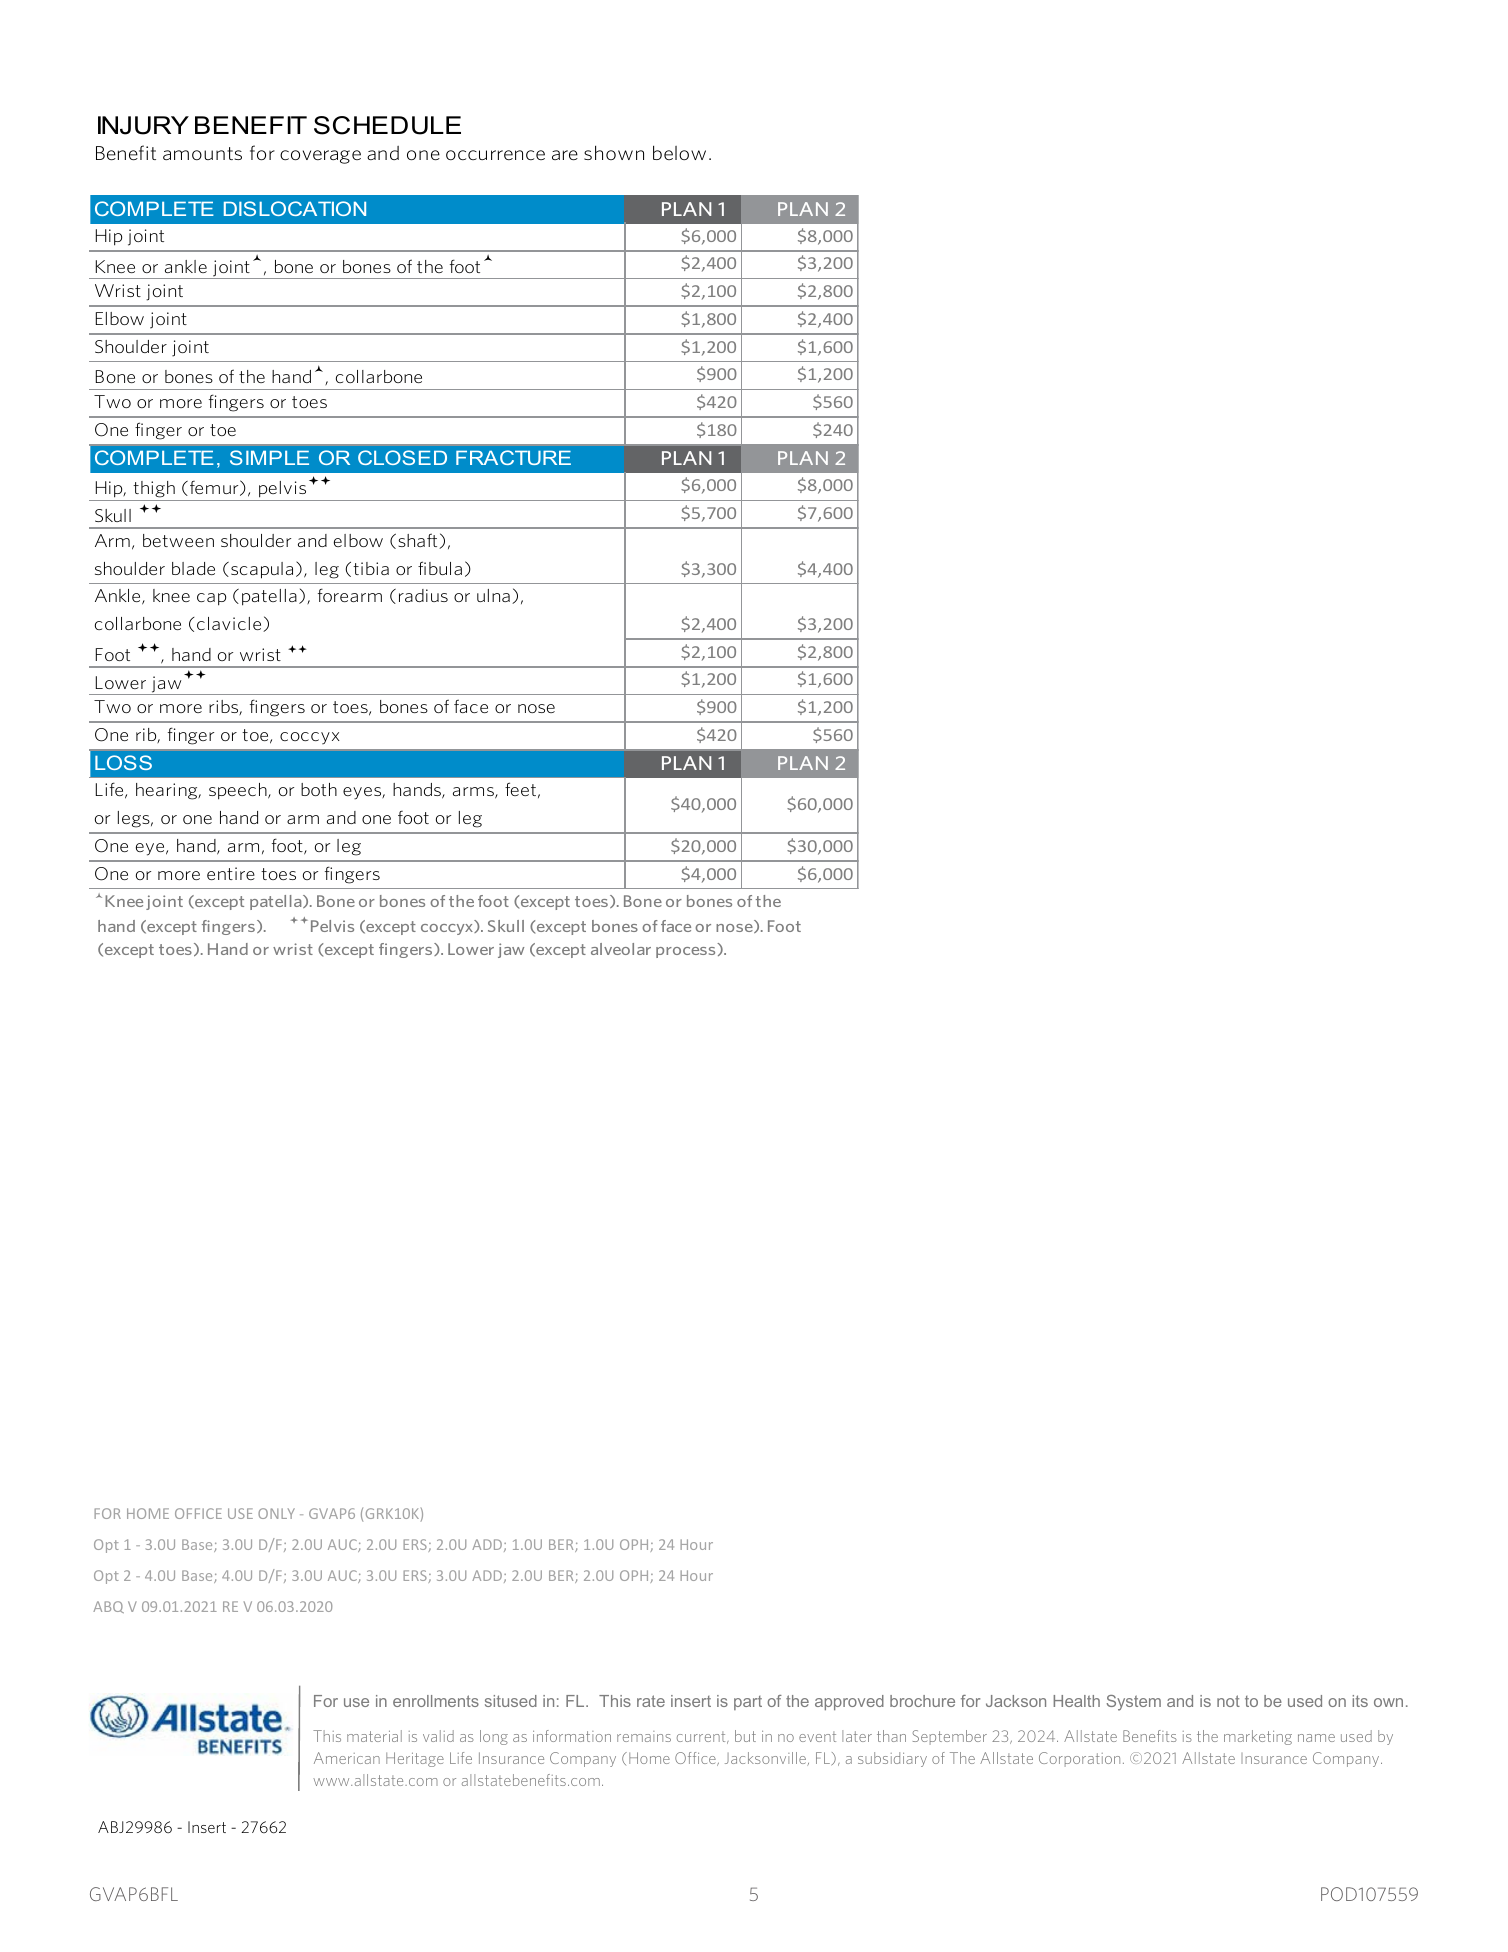  I want to click on part, so click(748, 1703).
